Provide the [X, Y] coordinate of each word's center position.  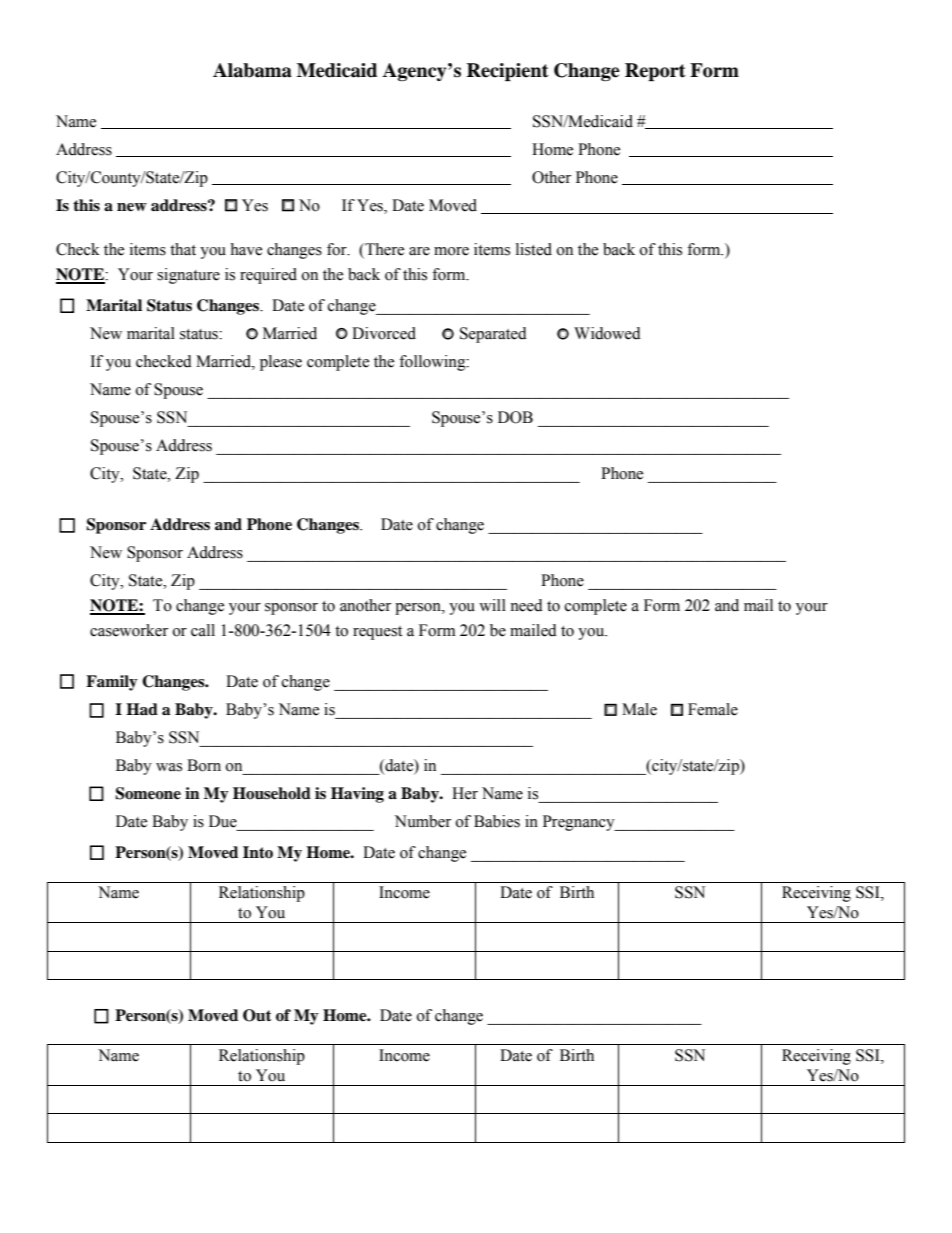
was [169, 767]
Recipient [508, 72]
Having [357, 795]
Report [655, 72]
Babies [497, 821]
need [526, 605]
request [377, 633]
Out [257, 1015]
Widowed [607, 333]
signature [188, 276]
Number [423, 821]
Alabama [252, 70]
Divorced [384, 333]
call [203, 630]
